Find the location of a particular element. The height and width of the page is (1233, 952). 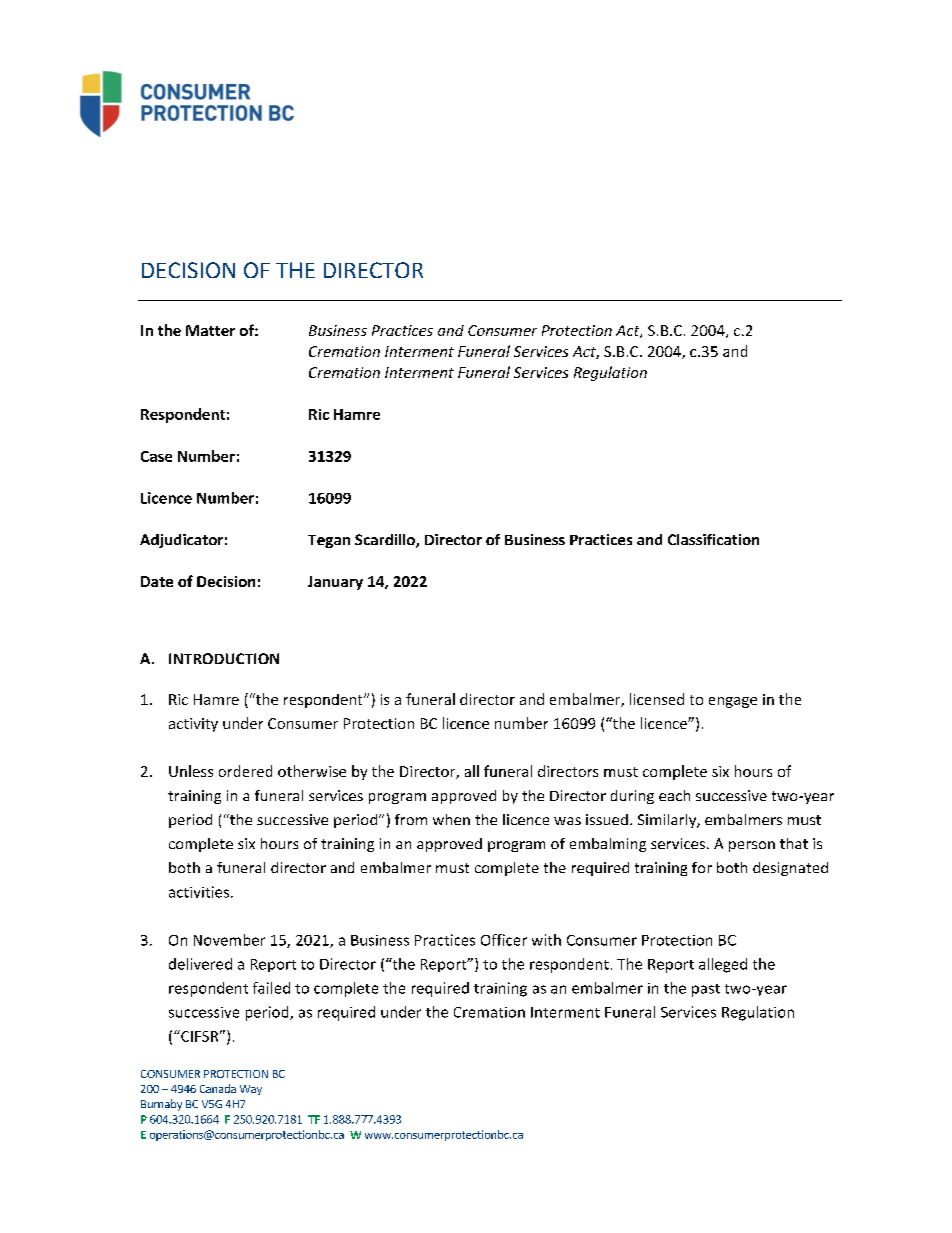

each is located at coordinates (674, 795).
